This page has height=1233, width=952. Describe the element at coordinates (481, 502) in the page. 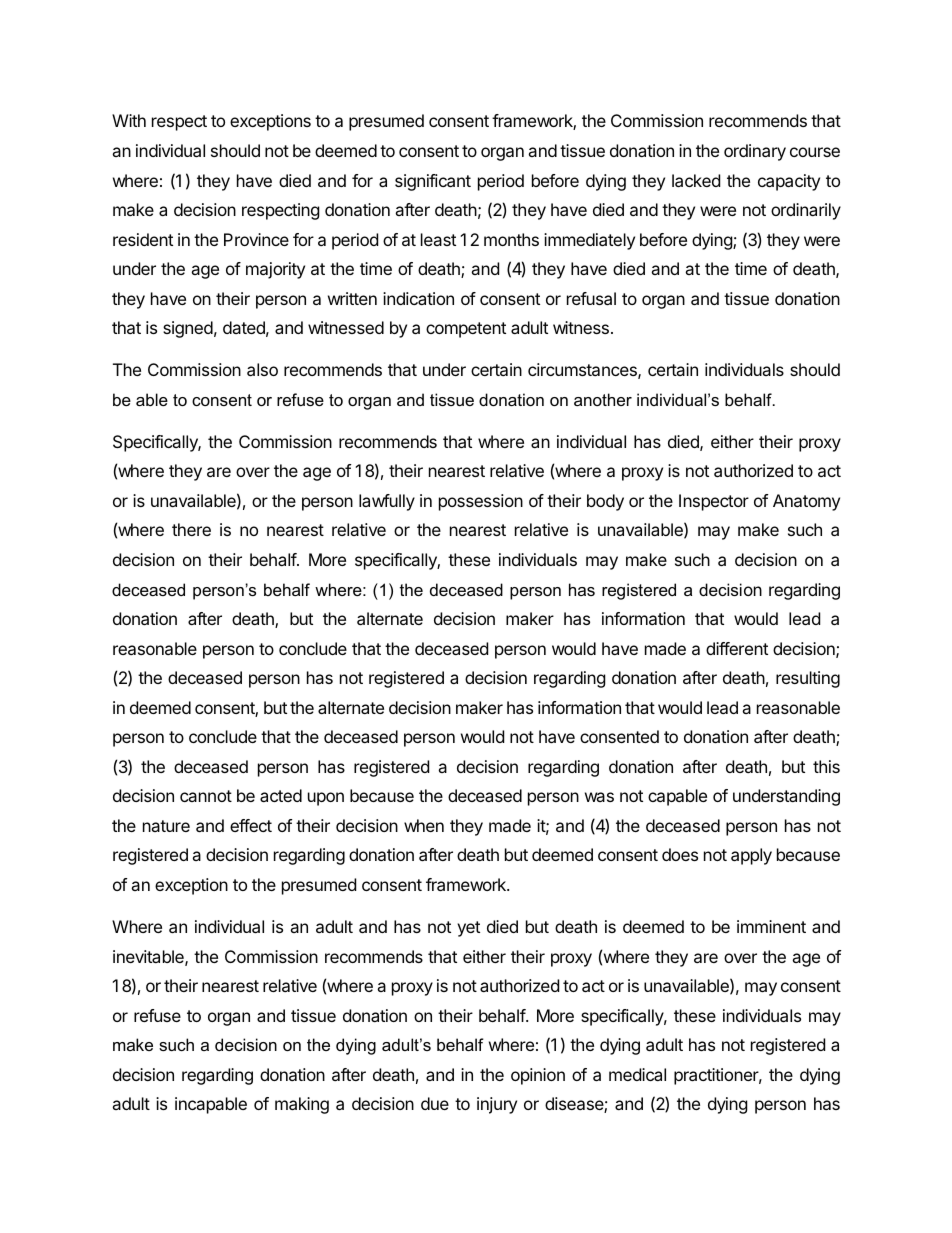

I see `possession` at that location.
